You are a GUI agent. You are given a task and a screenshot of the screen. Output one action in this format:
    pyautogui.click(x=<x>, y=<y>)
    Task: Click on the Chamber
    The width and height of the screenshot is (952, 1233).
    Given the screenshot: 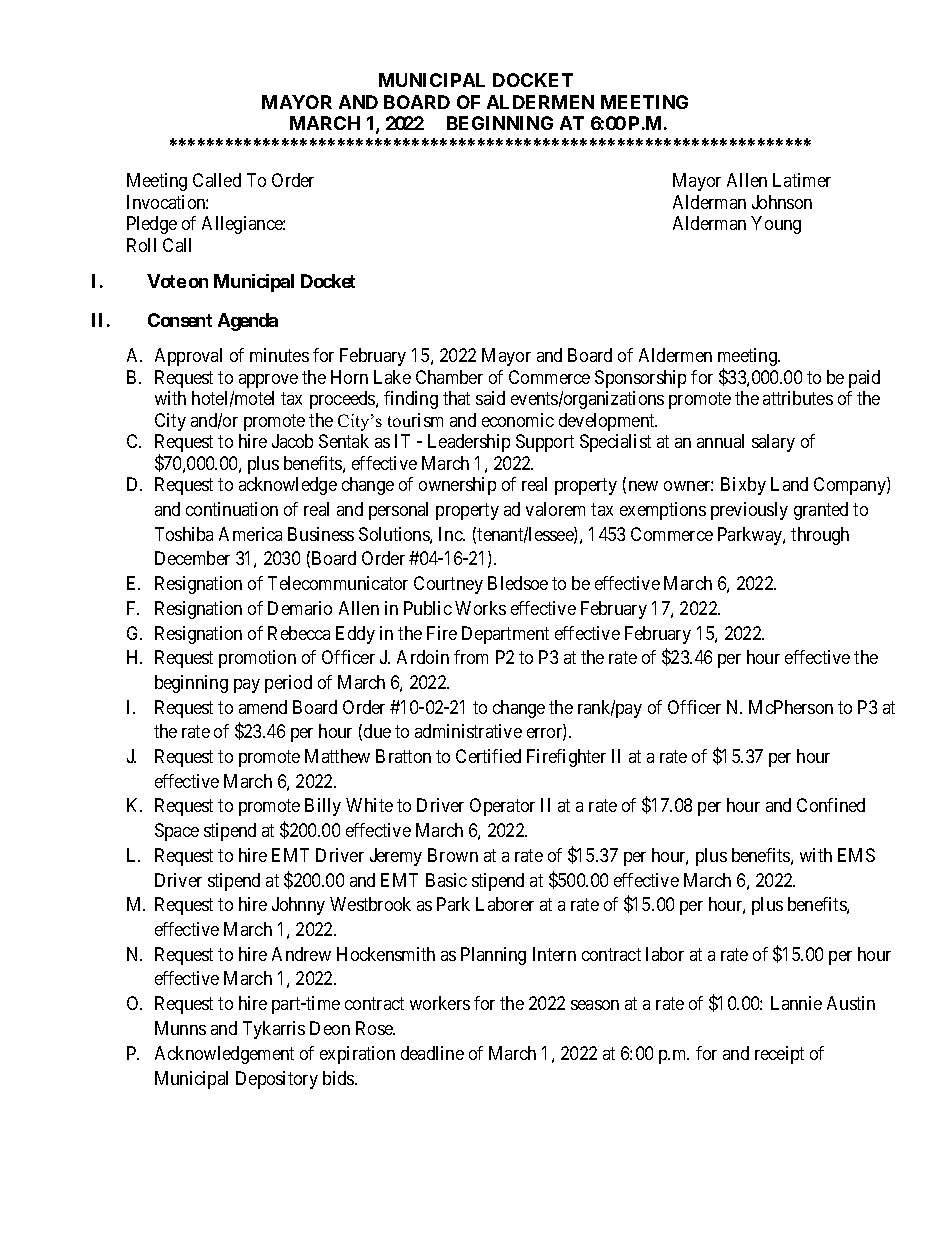 What is the action you would take?
    pyautogui.click(x=449, y=377)
